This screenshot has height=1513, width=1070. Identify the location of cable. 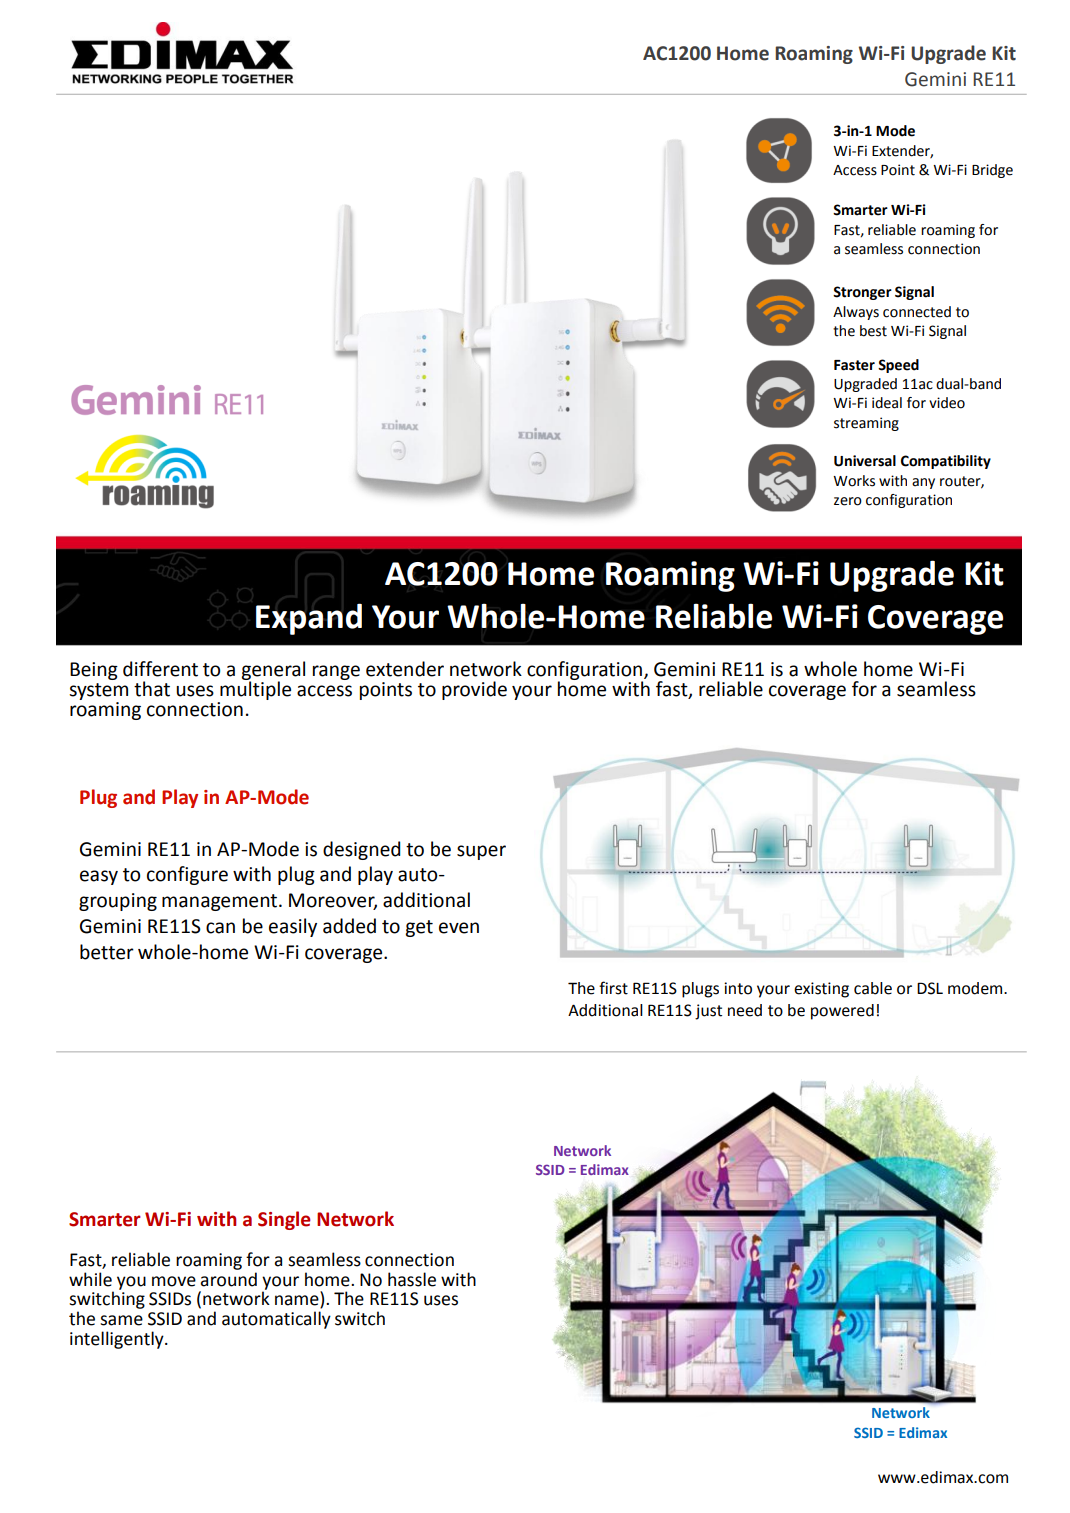
(873, 988).
